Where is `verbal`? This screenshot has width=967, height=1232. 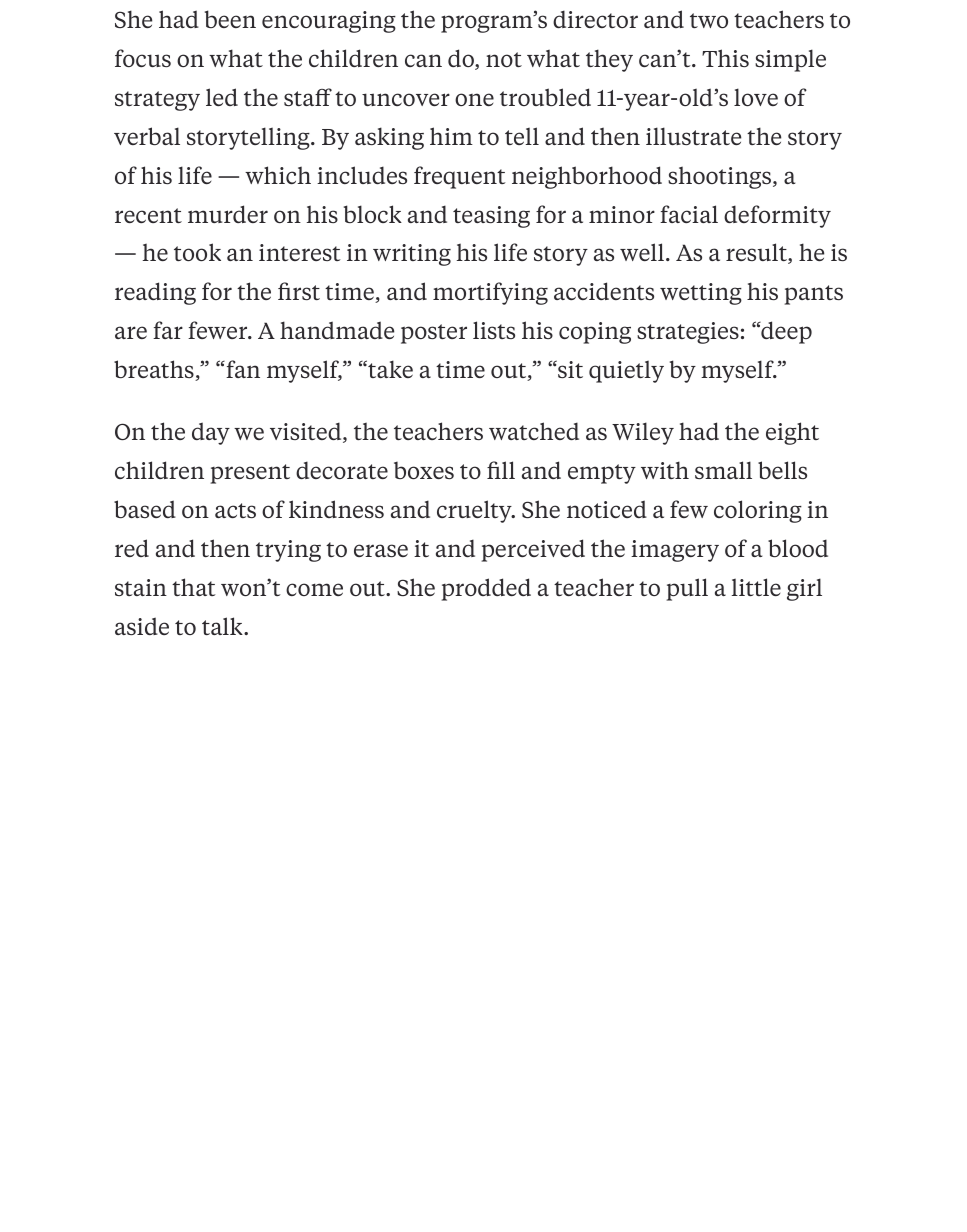
verbal is located at coordinates (147, 136).
